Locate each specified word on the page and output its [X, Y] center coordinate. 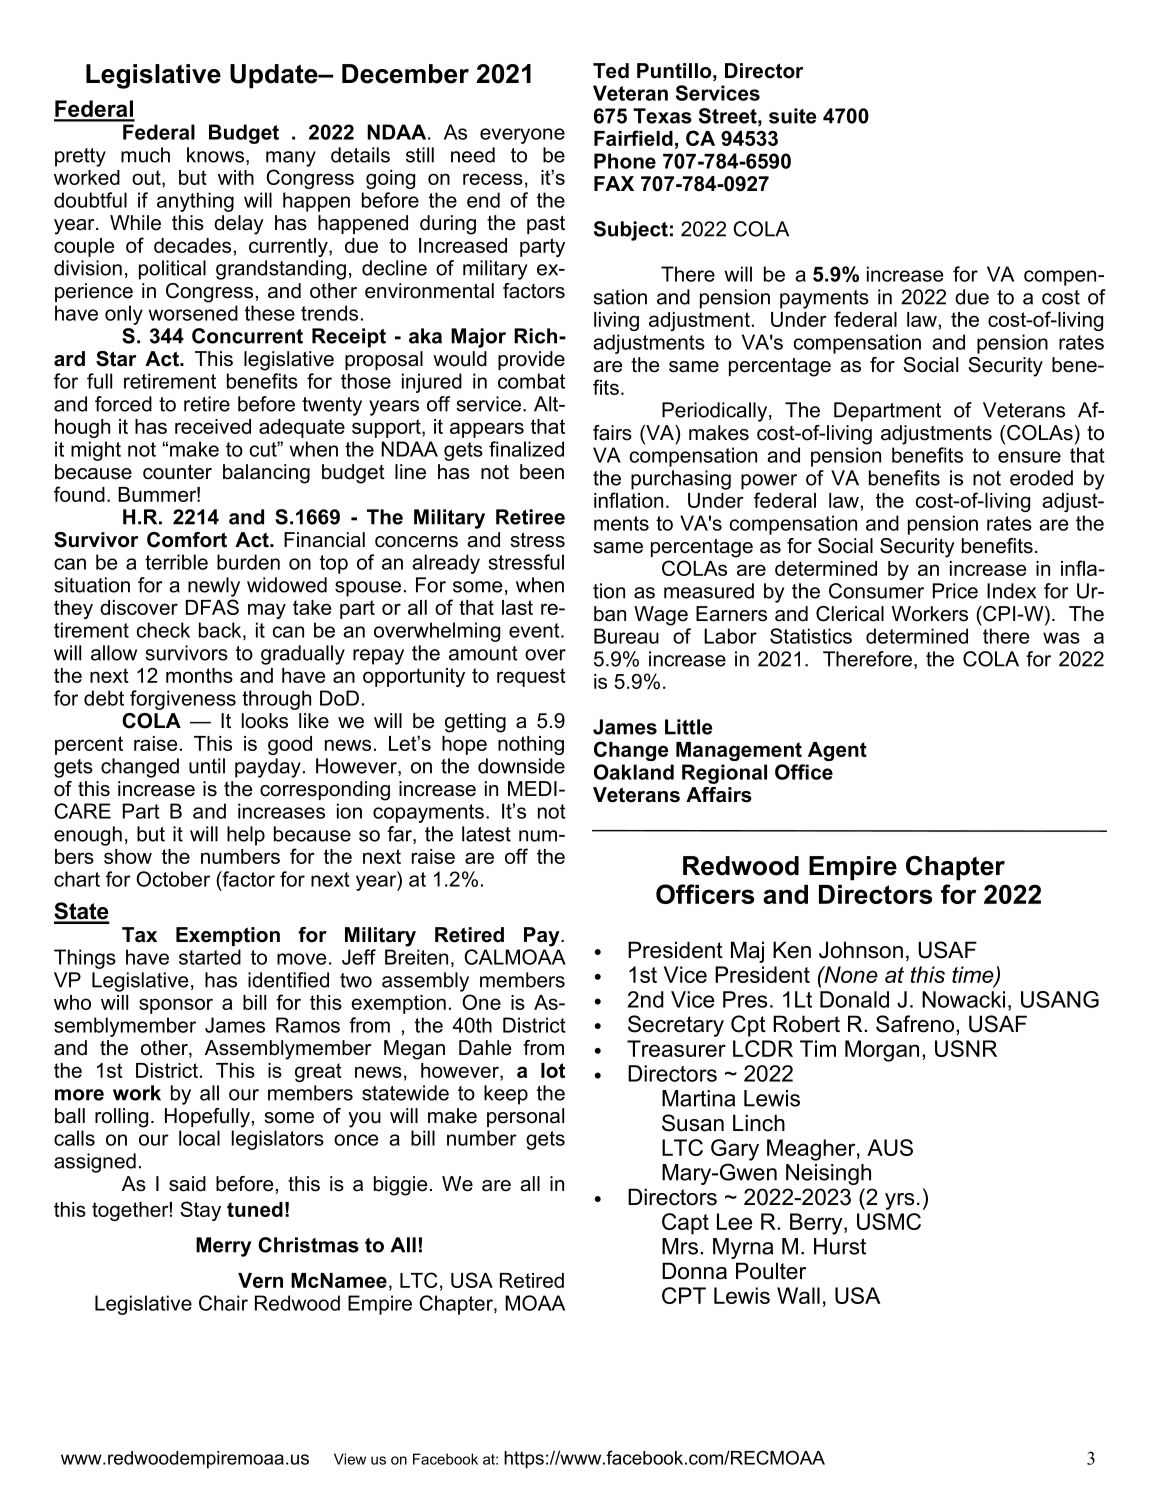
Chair [223, 1303]
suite [792, 116]
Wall [798, 1295]
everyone [522, 136]
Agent [837, 751]
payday [268, 768]
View [350, 1459]
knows [217, 156]
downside [521, 766]
